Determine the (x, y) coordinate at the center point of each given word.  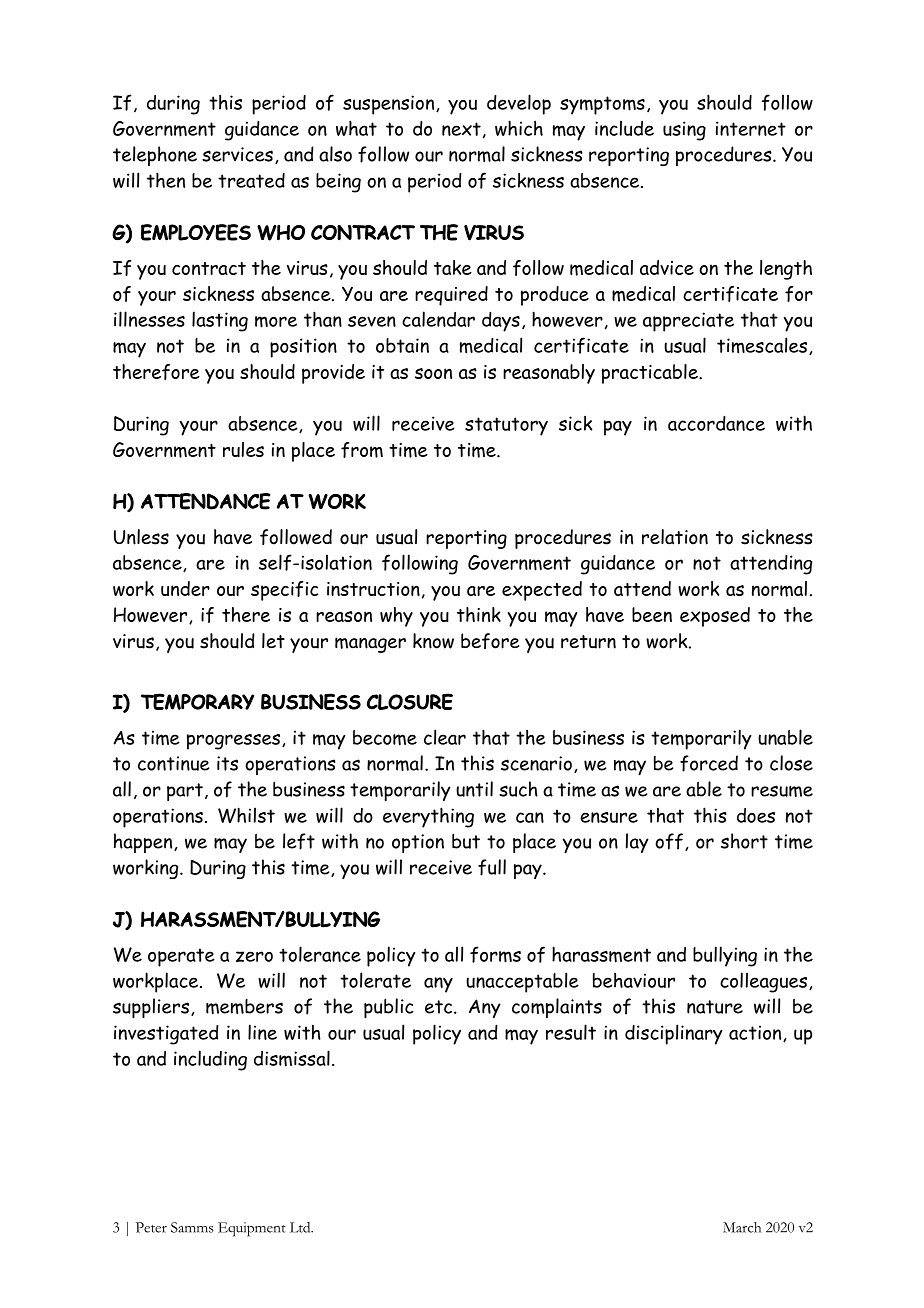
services (237, 154)
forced (709, 763)
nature (715, 1007)
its (227, 763)
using (684, 131)
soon (433, 373)
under (185, 588)
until (474, 789)
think (479, 614)
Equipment (252, 1229)
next (461, 129)
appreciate (688, 322)
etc (438, 1007)
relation (675, 537)
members (244, 1006)
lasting (220, 321)
